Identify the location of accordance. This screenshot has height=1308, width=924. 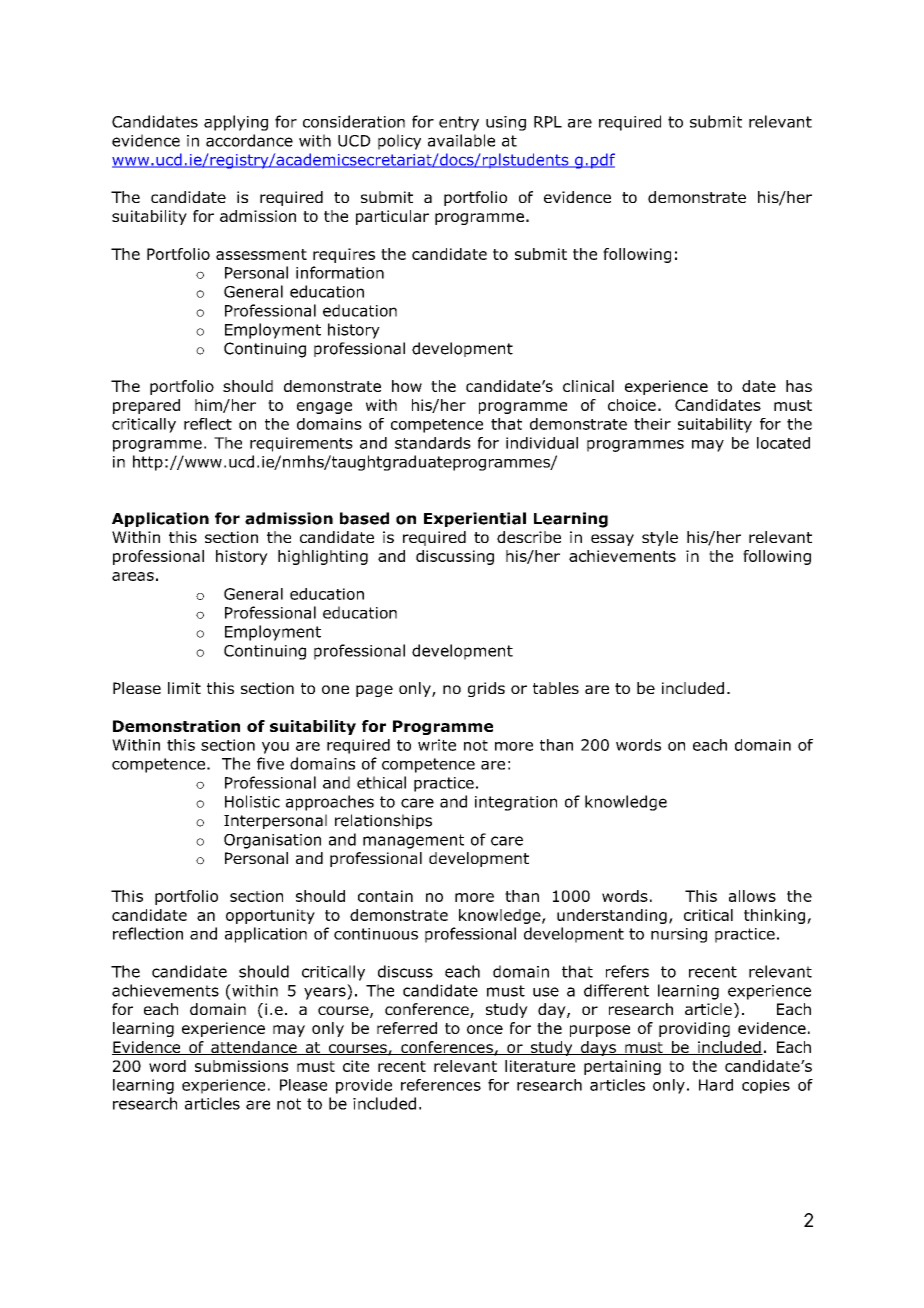
(249, 140).
